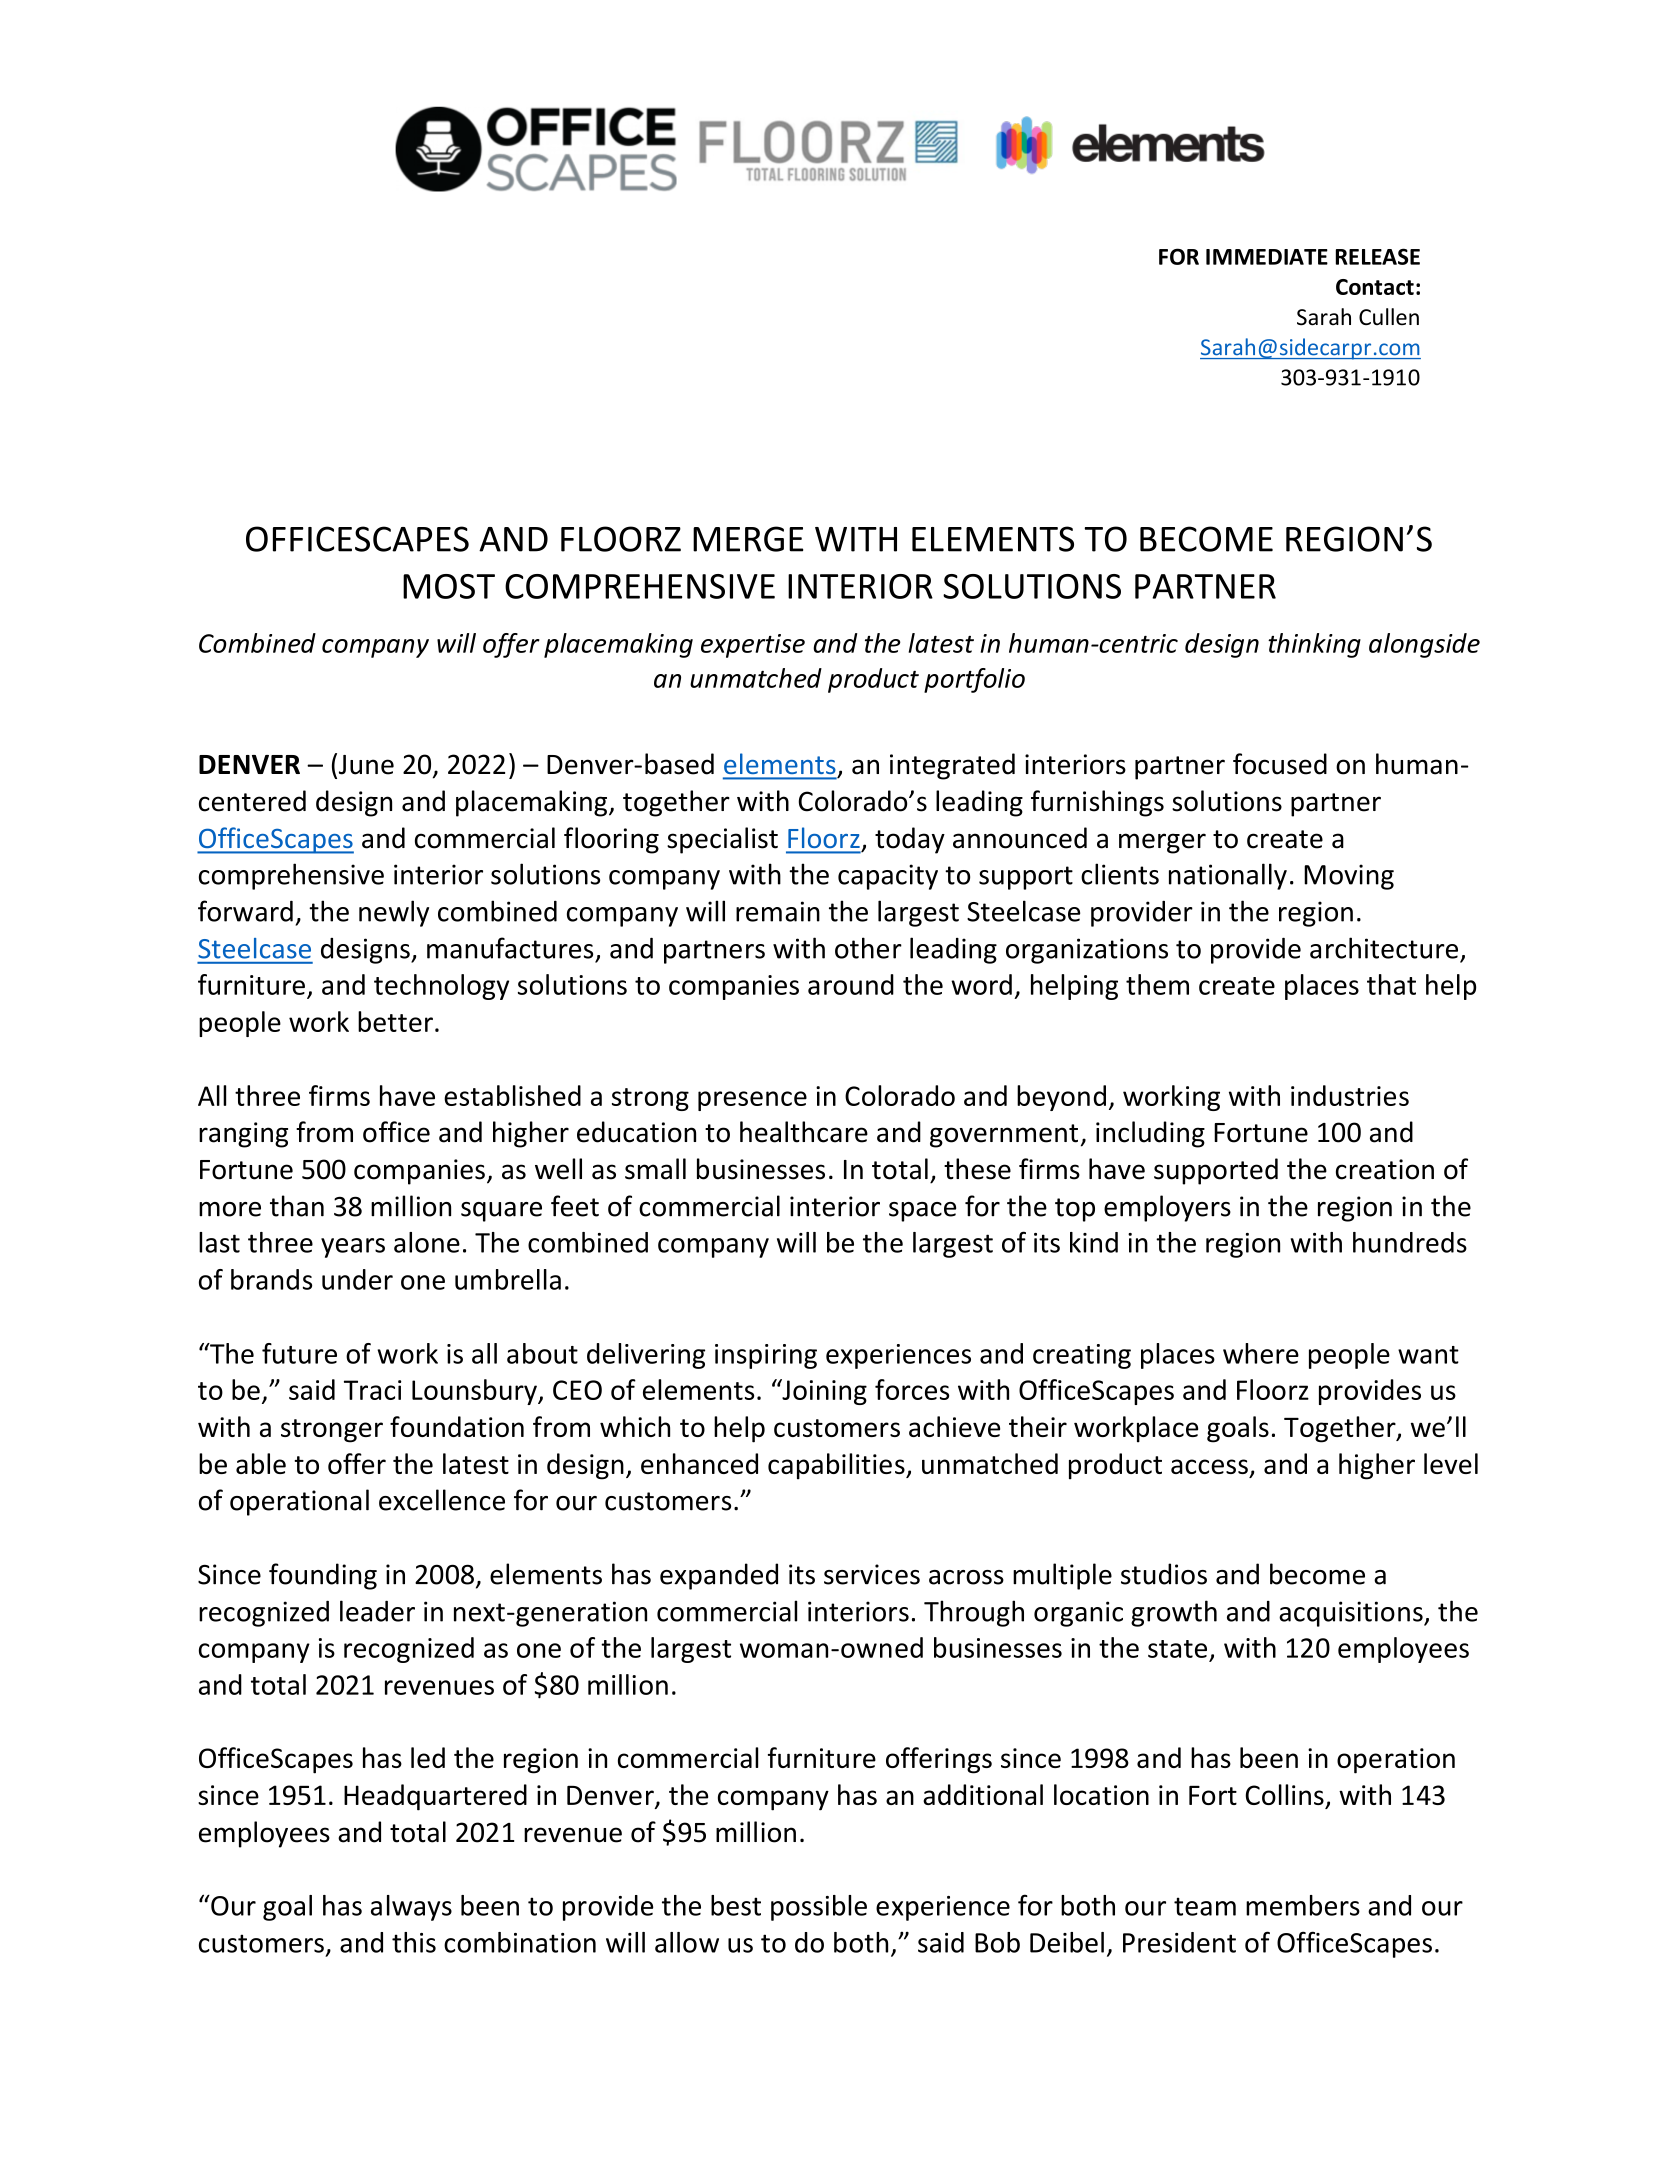 The height and width of the screenshot is (2171, 1678). Describe the element at coordinates (819, 1908) in the screenshot. I see `possible` at that location.
